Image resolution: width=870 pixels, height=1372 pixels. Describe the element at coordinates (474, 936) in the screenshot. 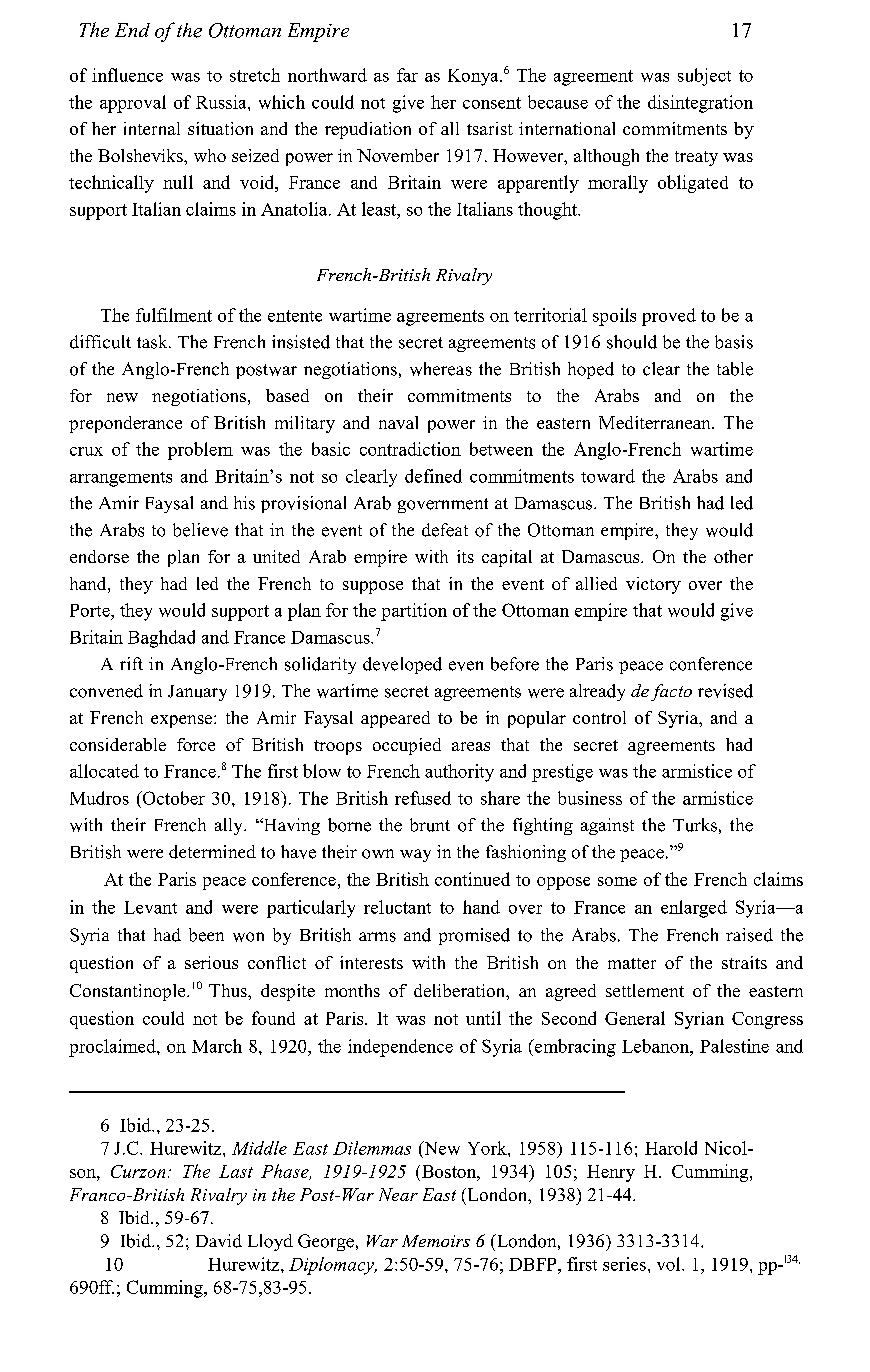

I see `promised` at that location.
